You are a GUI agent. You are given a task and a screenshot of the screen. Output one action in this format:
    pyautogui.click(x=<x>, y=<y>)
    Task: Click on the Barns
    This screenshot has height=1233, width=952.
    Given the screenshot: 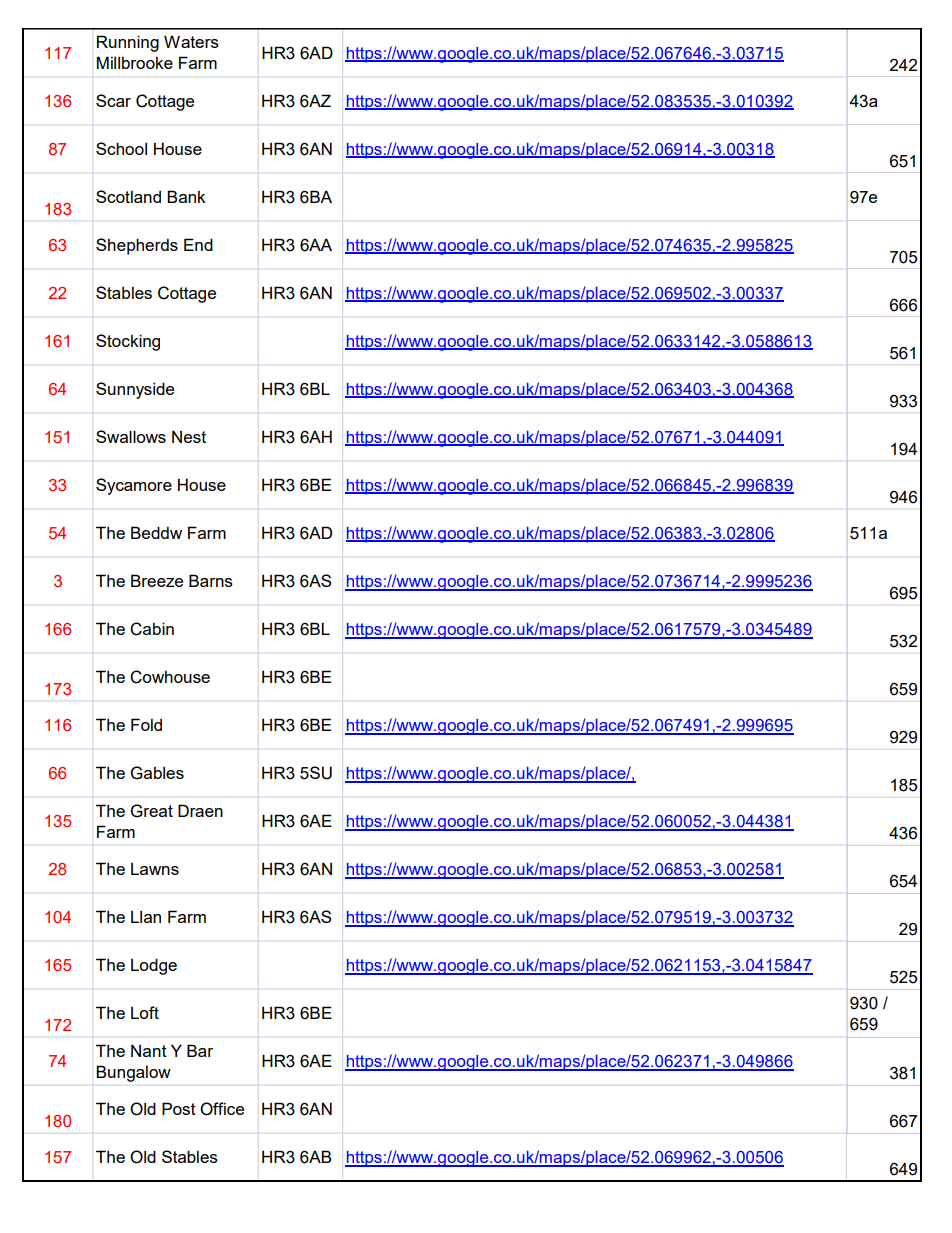 What is the action you would take?
    pyautogui.click(x=211, y=580)
